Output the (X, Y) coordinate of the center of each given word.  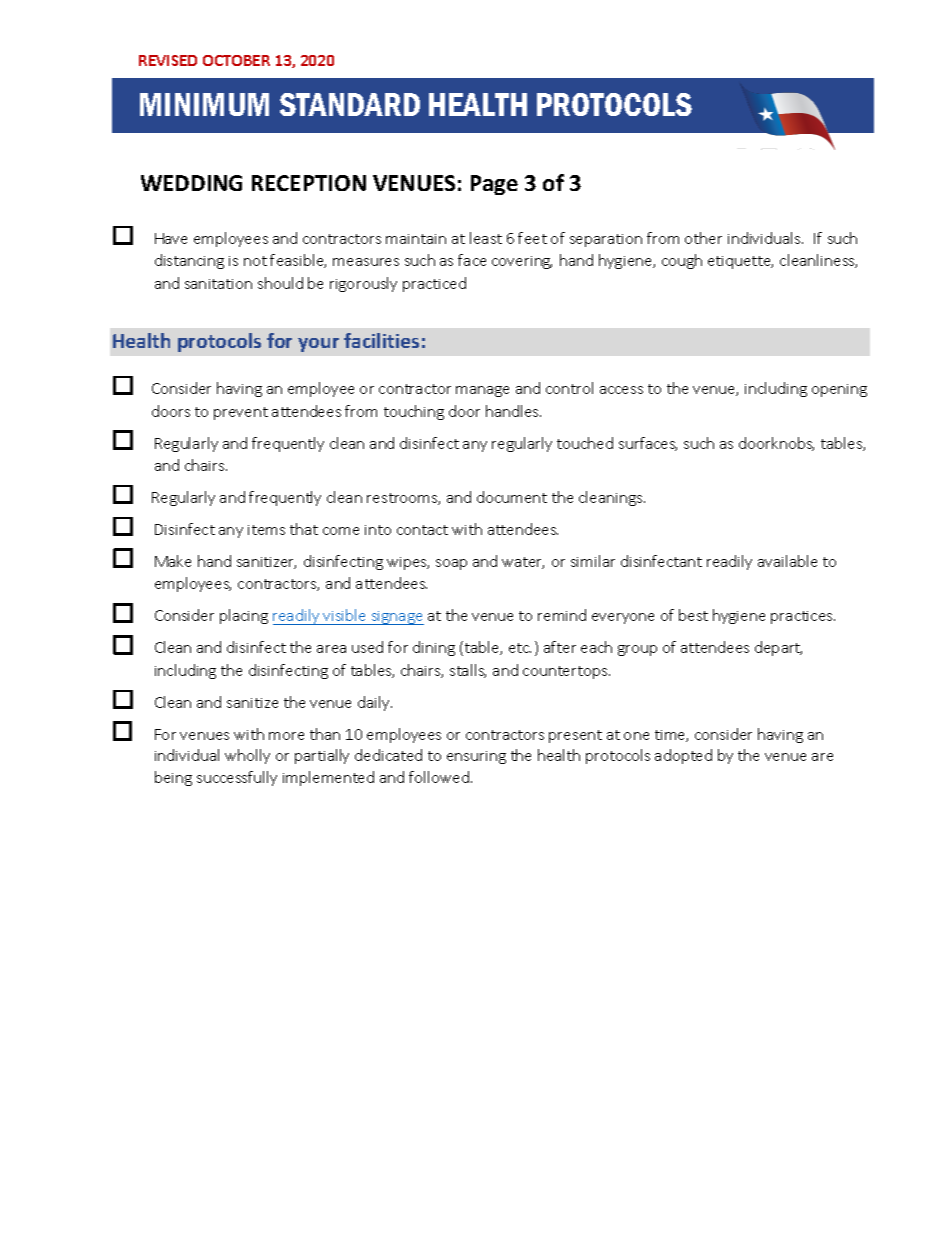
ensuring (476, 757)
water (523, 563)
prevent (241, 413)
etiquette (740, 262)
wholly (247, 756)
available (787, 561)
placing (244, 616)
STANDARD (350, 104)
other (703, 238)
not (255, 261)
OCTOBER (236, 60)
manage (482, 391)
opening (839, 390)
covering (522, 262)
